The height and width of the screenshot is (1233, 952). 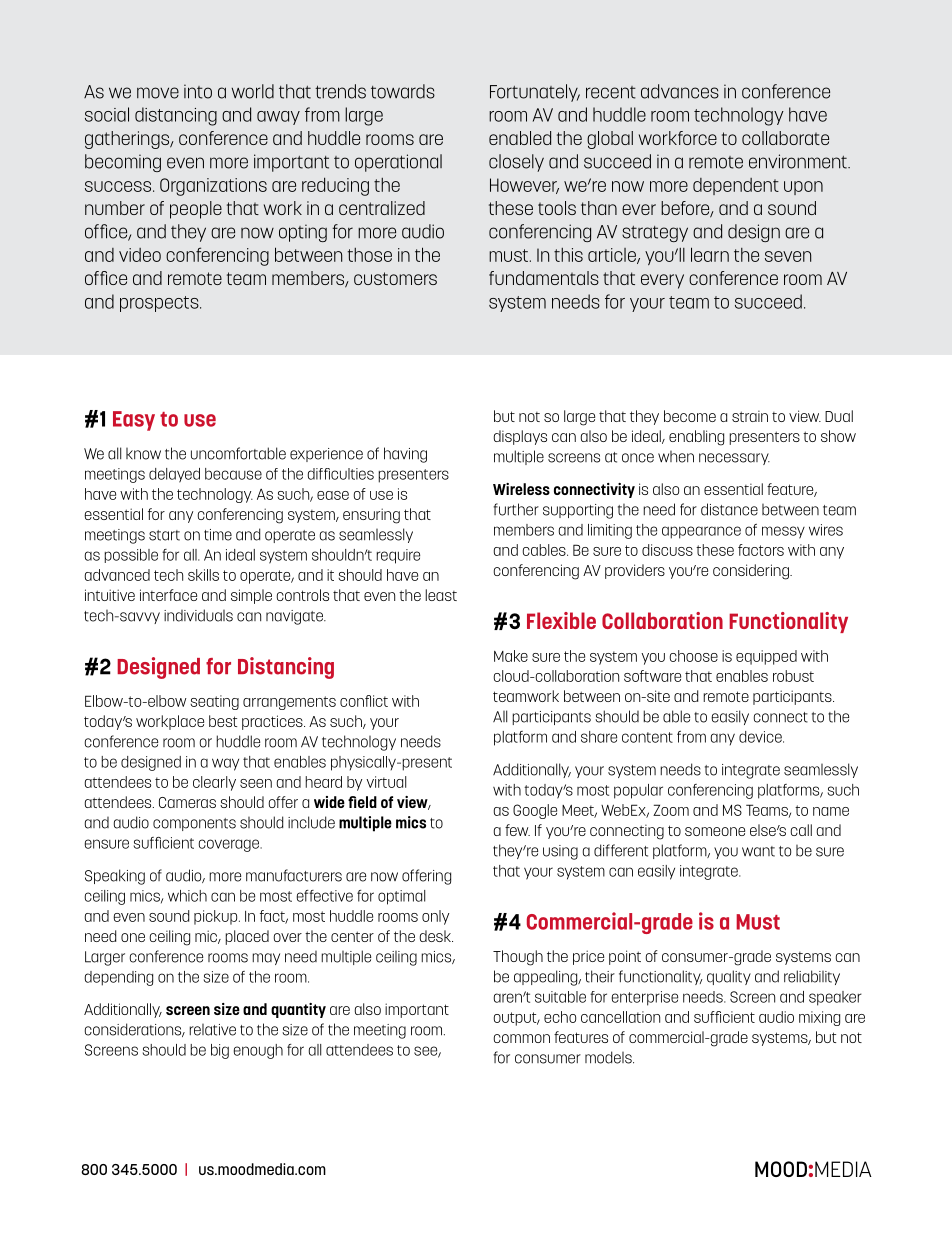 I want to click on learn, so click(x=710, y=254).
